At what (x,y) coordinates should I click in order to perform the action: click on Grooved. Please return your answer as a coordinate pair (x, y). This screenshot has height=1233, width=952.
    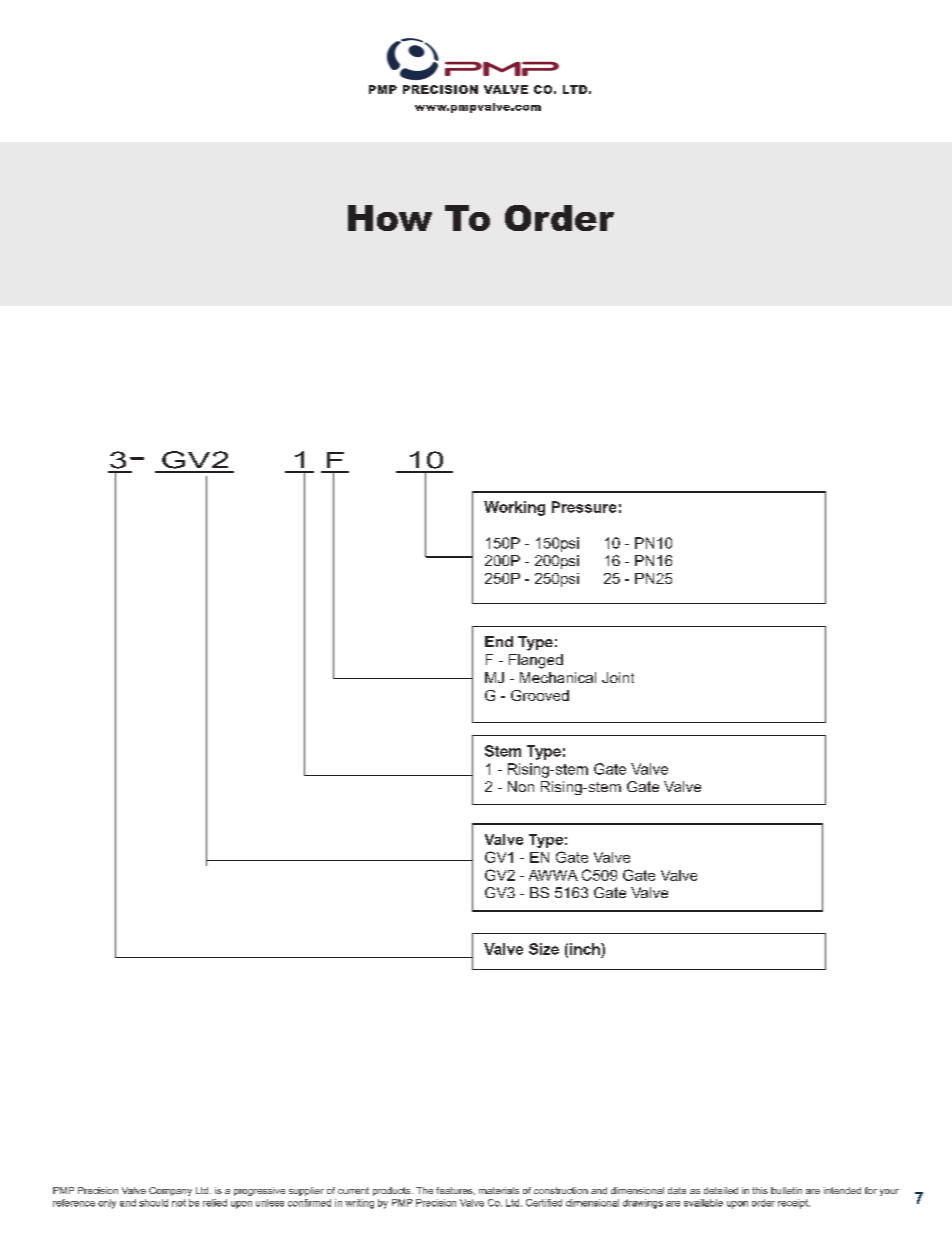
    Looking at the image, I should click on (540, 695).
